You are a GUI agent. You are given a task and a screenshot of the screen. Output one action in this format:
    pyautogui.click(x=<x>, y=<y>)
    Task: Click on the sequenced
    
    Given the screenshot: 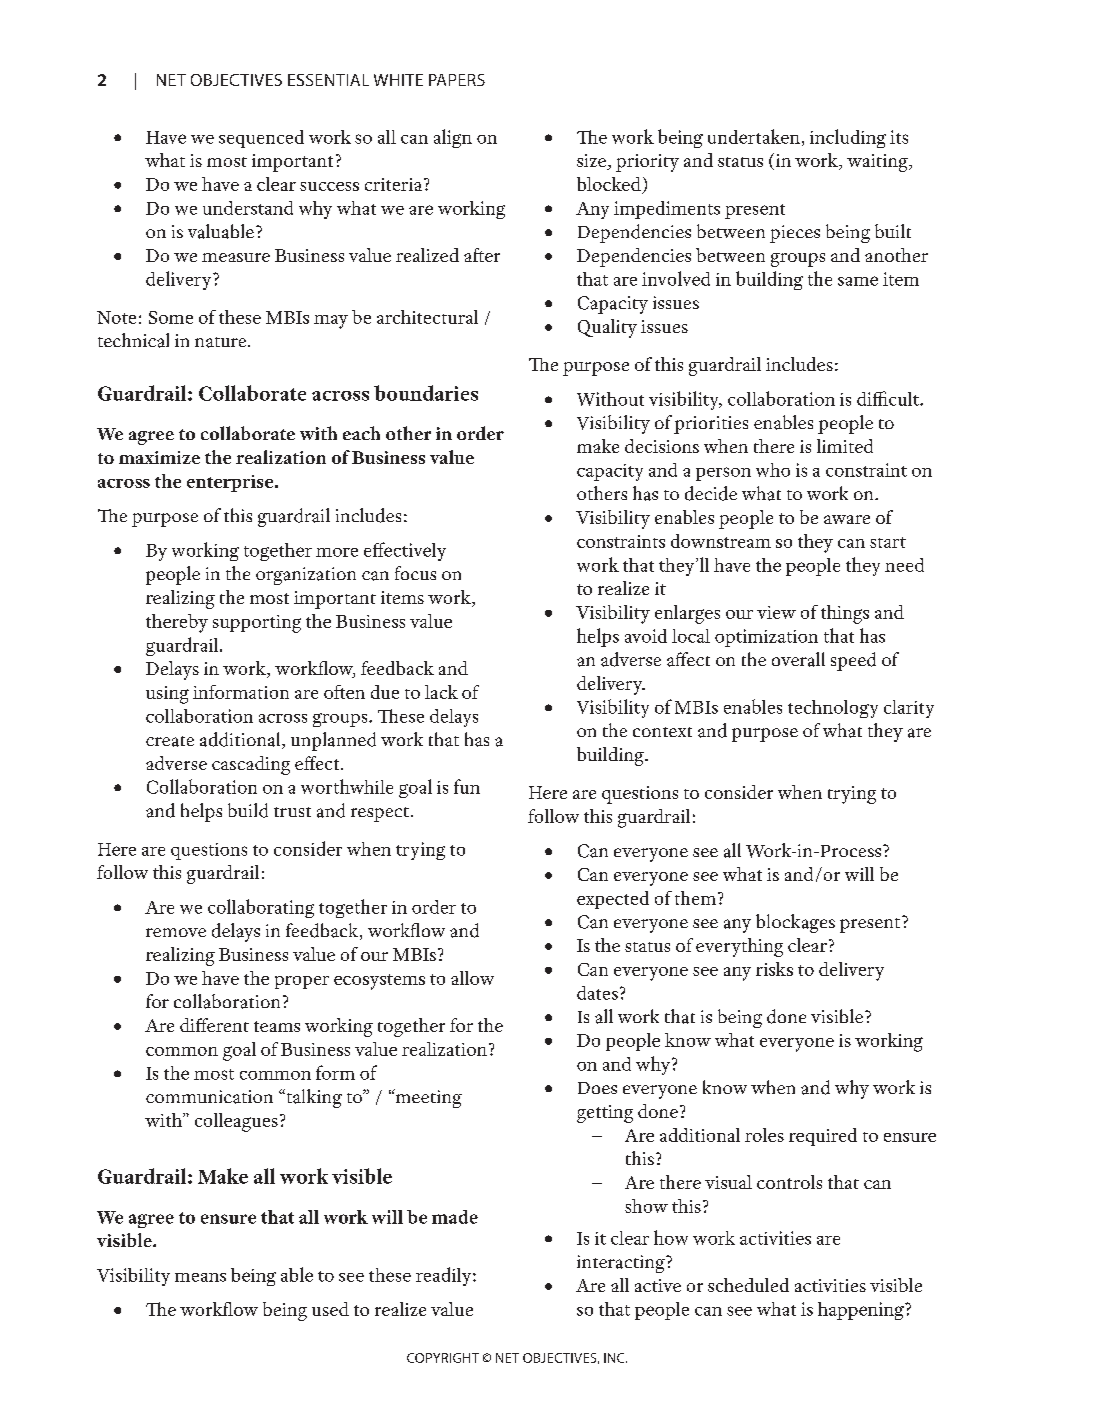 What is the action you would take?
    pyautogui.click(x=261, y=139)
